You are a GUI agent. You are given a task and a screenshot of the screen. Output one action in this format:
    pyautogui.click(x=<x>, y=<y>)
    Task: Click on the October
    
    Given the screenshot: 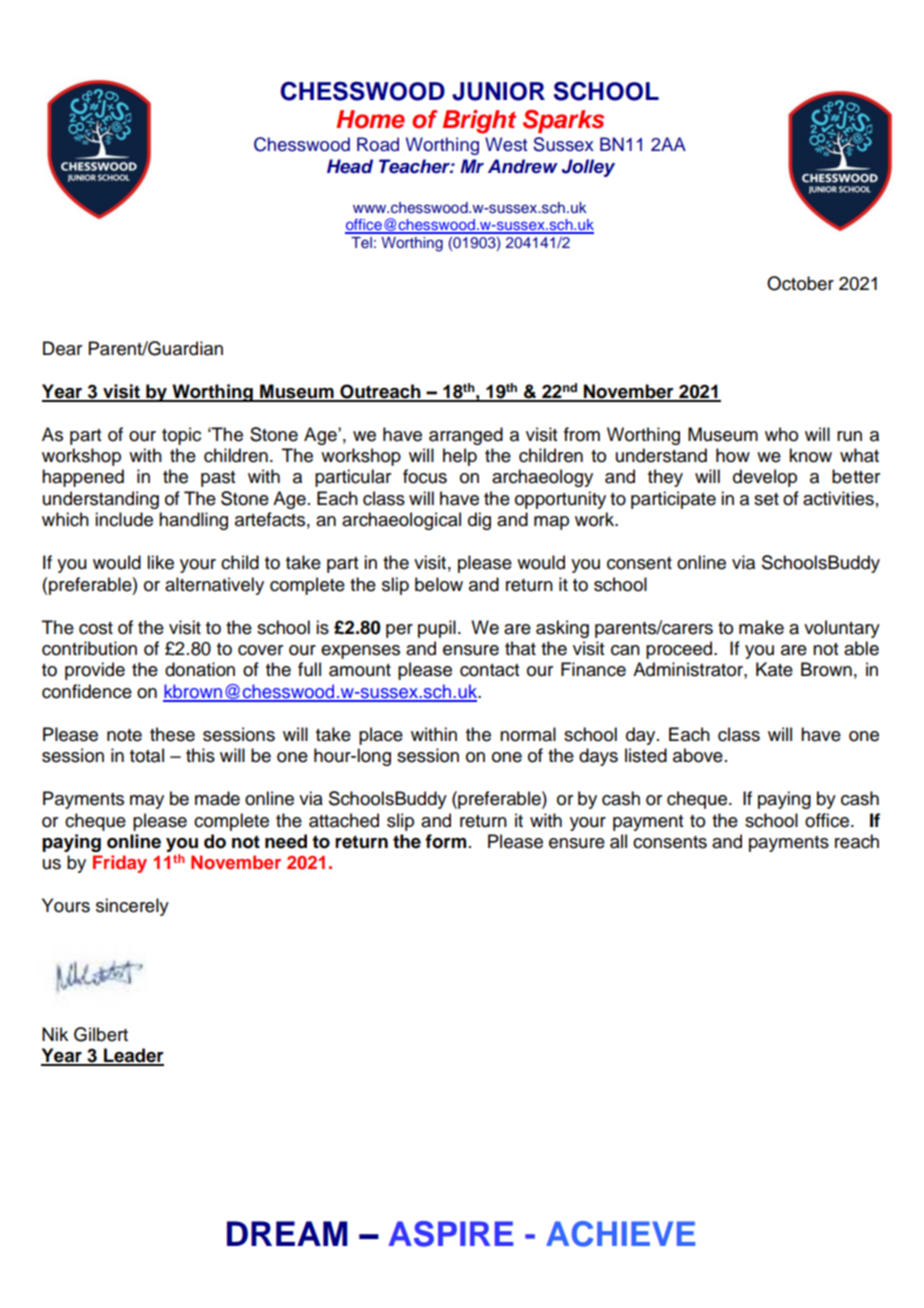 What is the action you would take?
    pyautogui.click(x=800, y=283)
